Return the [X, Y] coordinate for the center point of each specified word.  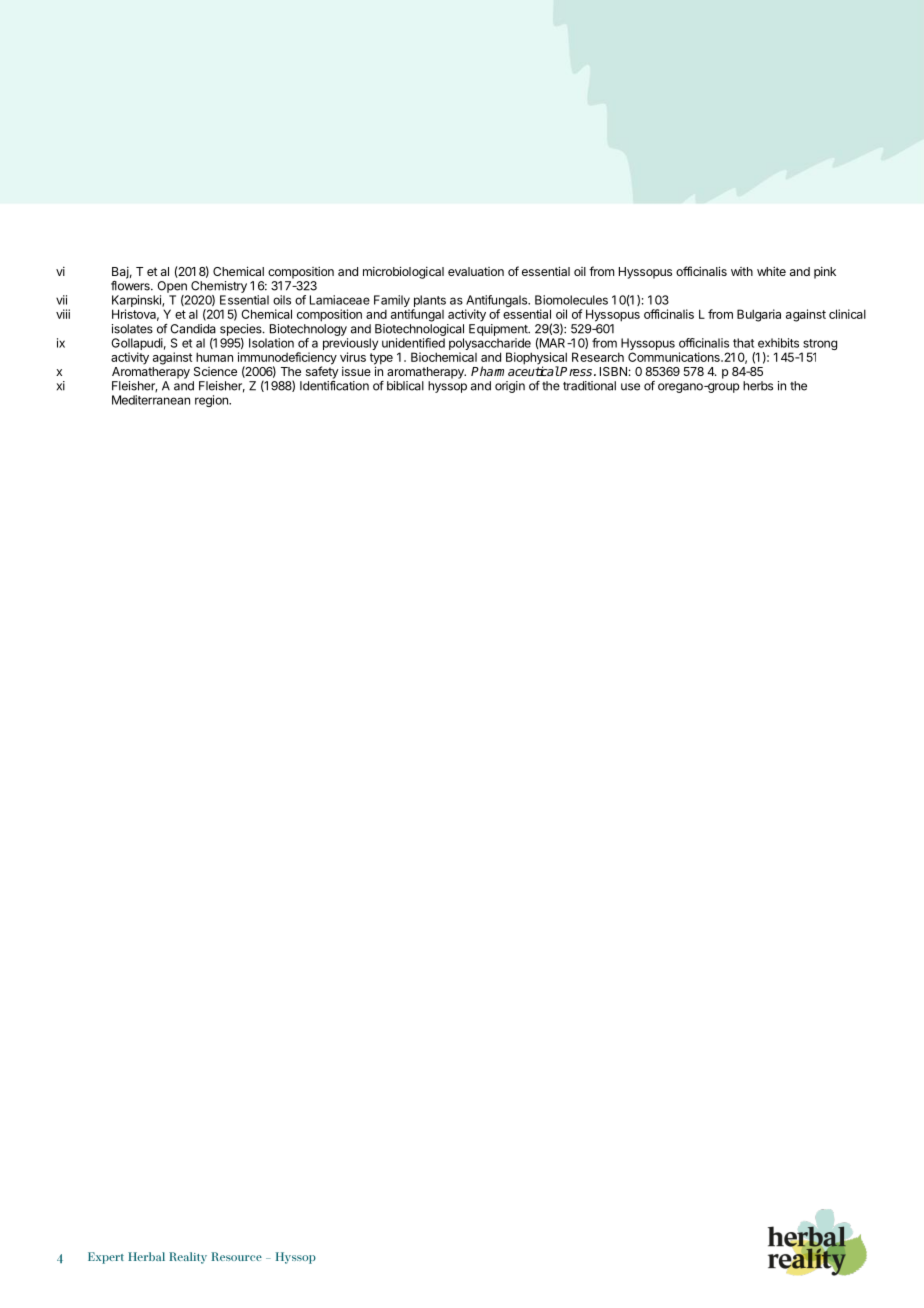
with [742, 271]
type [381, 360]
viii [63, 314]
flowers [131, 286]
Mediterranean [151, 400]
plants [429, 302]
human [214, 357]
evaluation [476, 271]
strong [819, 346]
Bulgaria [759, 315]
